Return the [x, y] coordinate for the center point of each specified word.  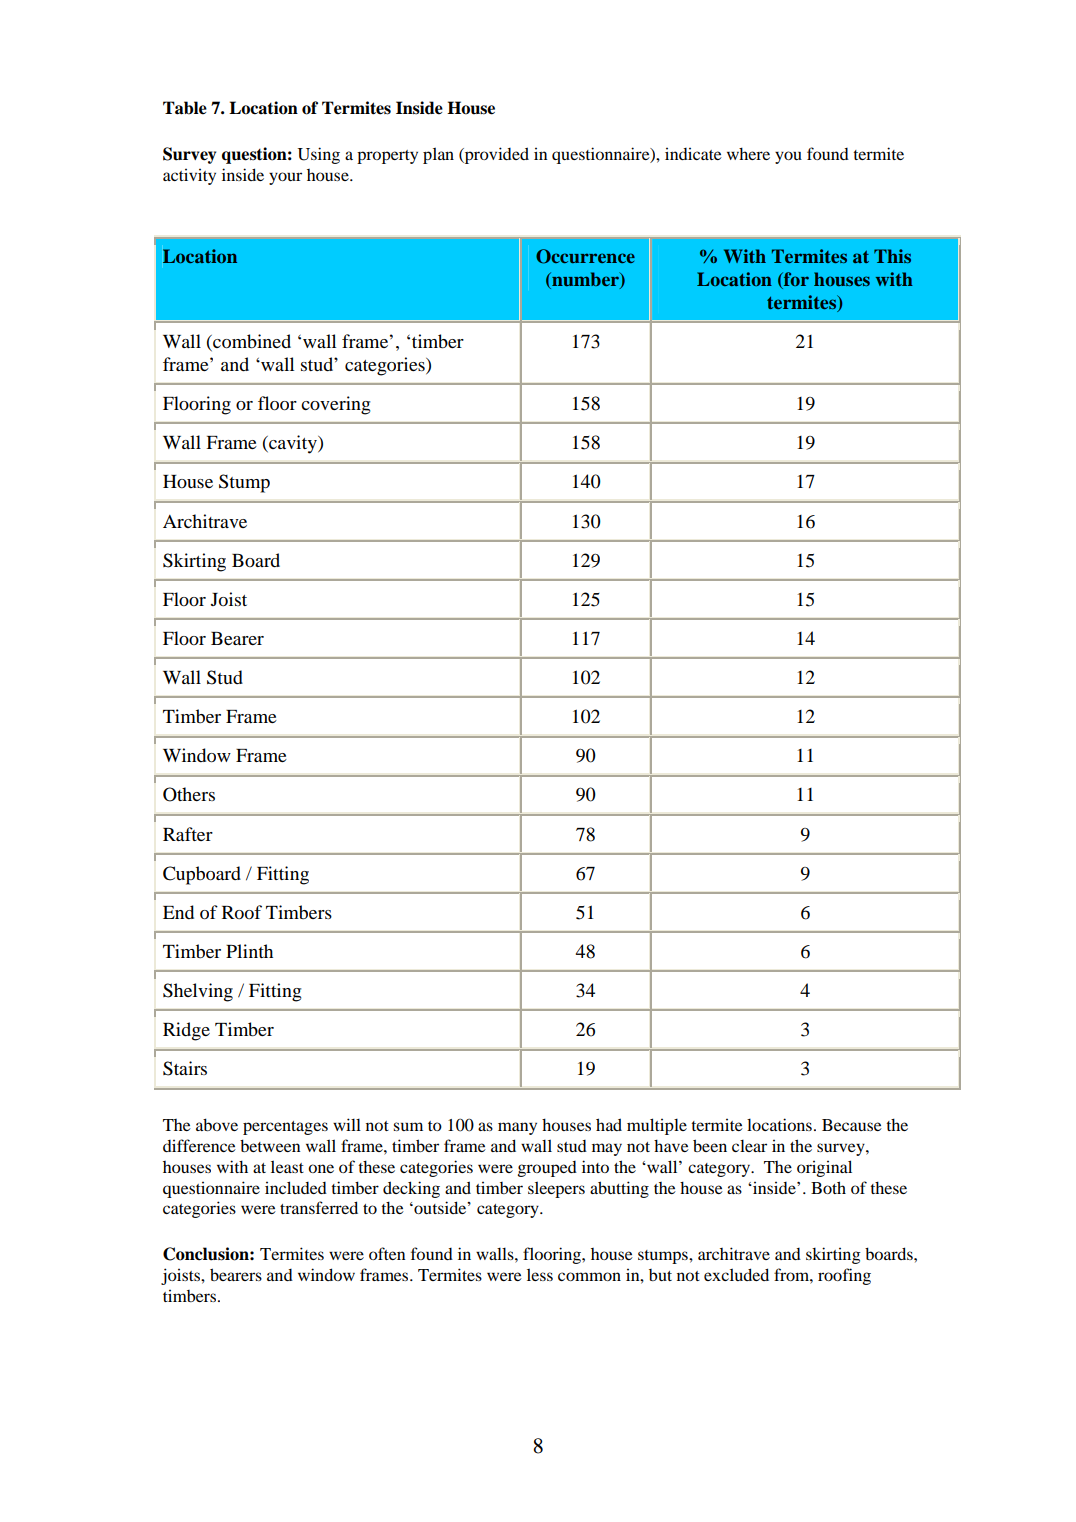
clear [749, 1145]
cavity [293, 444]
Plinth [249, 951]
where [748, 153]
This [892, 256]
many [517, 1128]
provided [496, 155]
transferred [319, 1207]
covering [335, 405]
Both [828, 1187]
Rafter [188, 834]
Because [852, 1125]
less [540, 1274]
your [285, 178]
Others [189, 794]
